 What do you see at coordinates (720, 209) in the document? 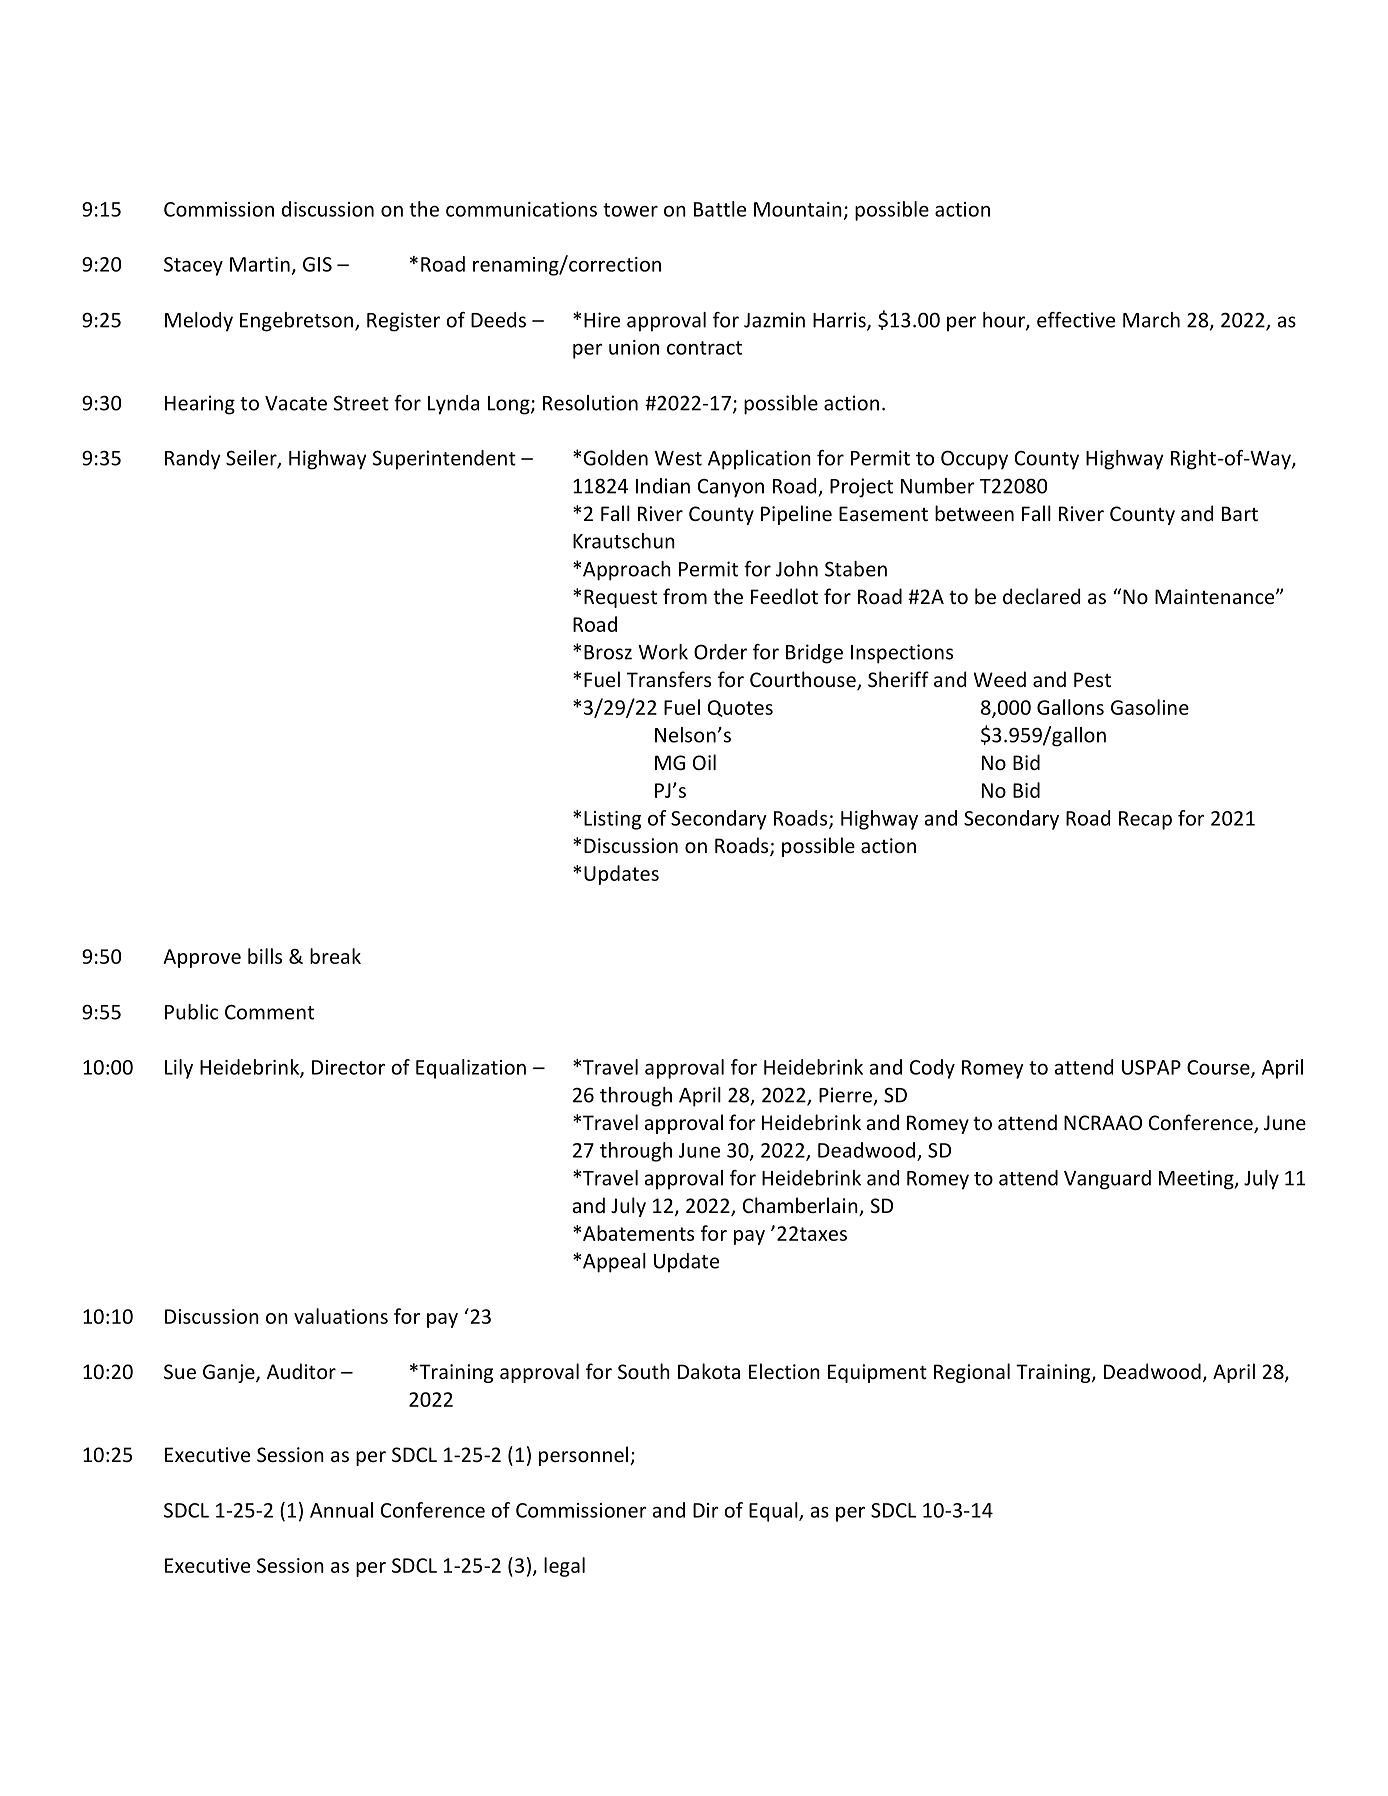
I see `Battle` at bounding box center [720, 209].
